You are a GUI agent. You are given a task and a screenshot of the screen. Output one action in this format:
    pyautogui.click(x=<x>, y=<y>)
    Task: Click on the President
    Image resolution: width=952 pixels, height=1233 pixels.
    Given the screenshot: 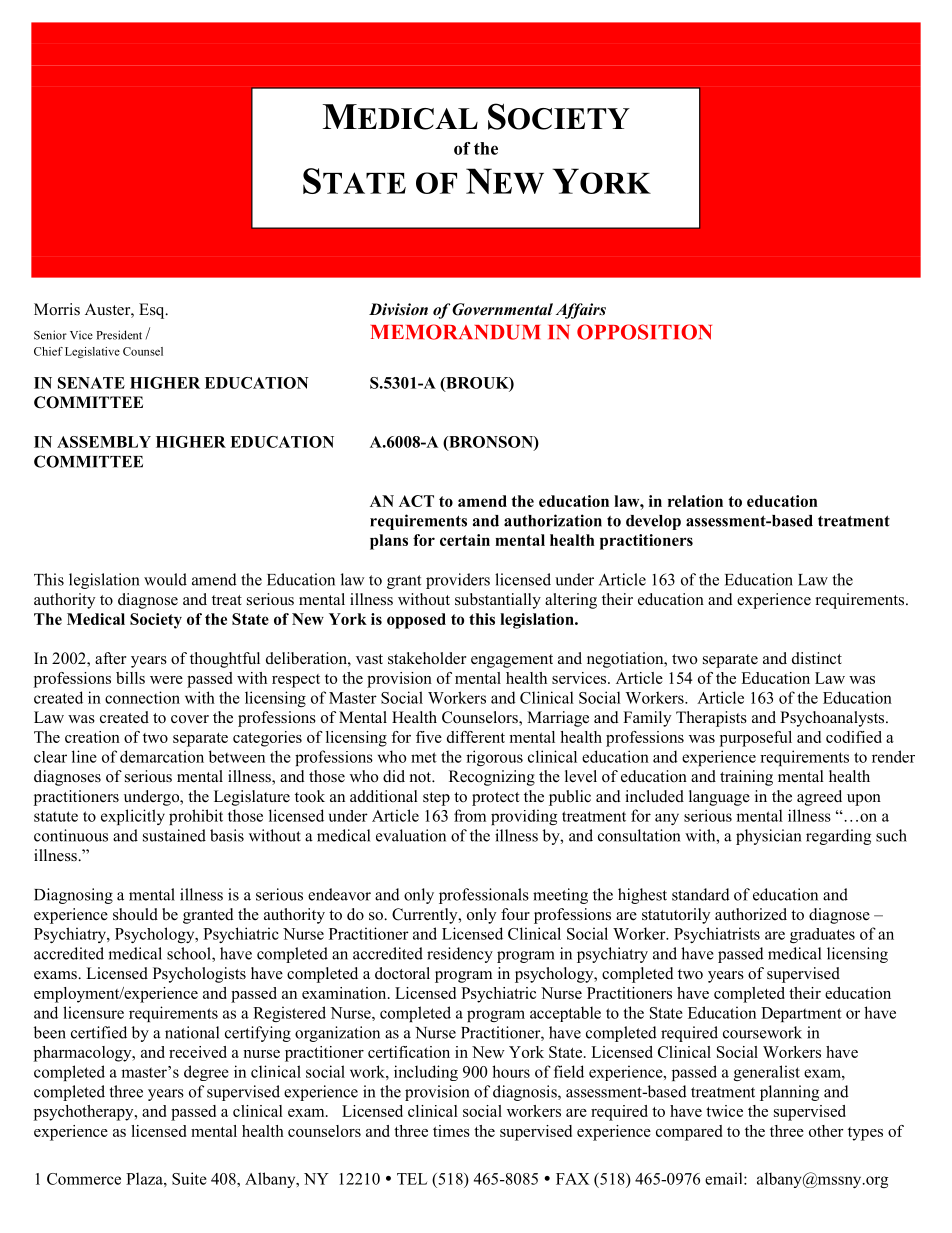 What is the action you would take?
    pyautogui.click(x=119, y=335)
